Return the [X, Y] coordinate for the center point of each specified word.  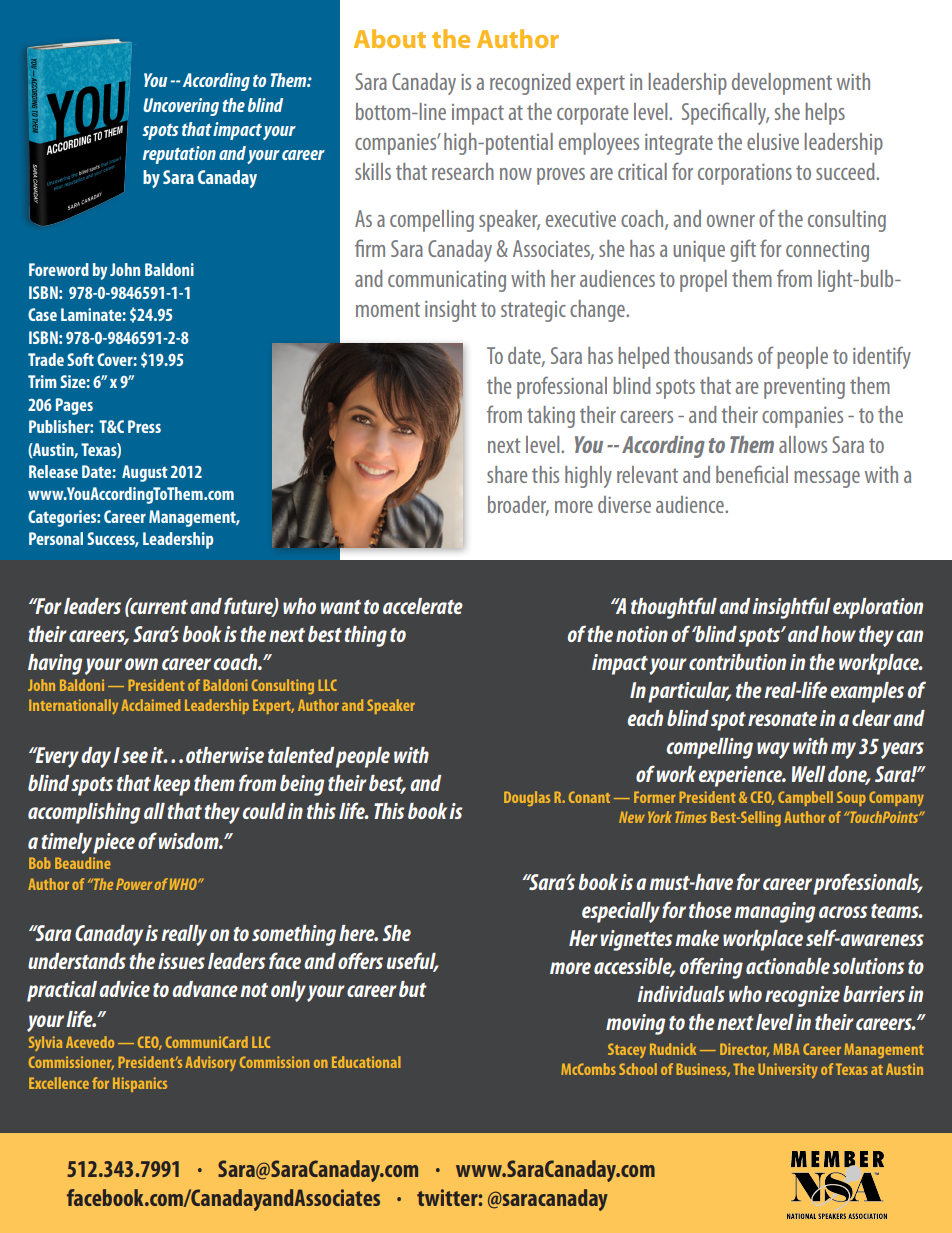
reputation [179, 155]
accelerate [423, 606]
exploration [878, 608]
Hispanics [140, 1084]
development [782, 84]
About [390, 38]
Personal [56, 538]
